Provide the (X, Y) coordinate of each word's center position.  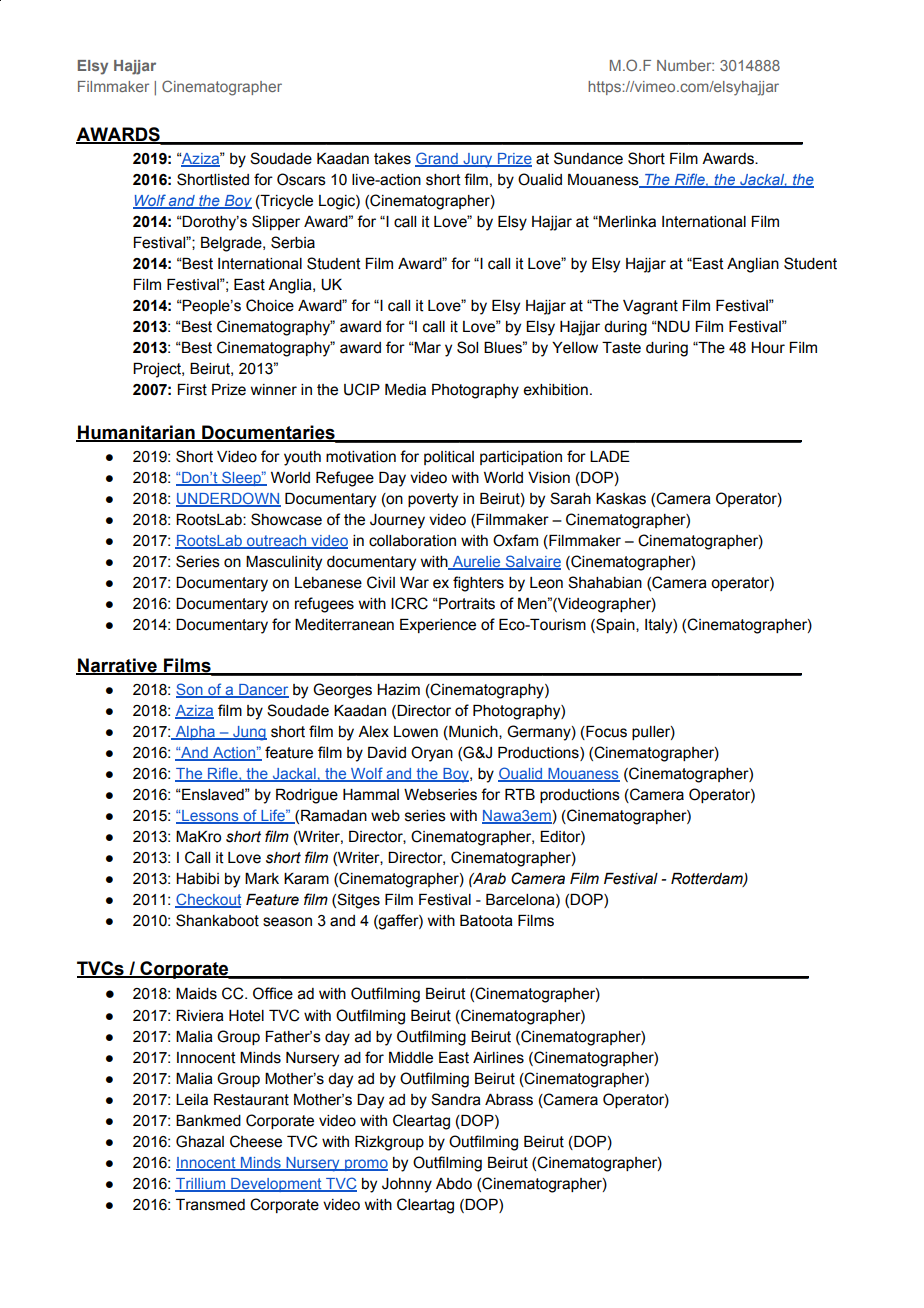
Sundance (588, 158)
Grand (437, 159)
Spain (615, 625)
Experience (438, 626)
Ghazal (200, 1141)
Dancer (263, 691)
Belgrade (232, 244)
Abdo (454, 1184)
